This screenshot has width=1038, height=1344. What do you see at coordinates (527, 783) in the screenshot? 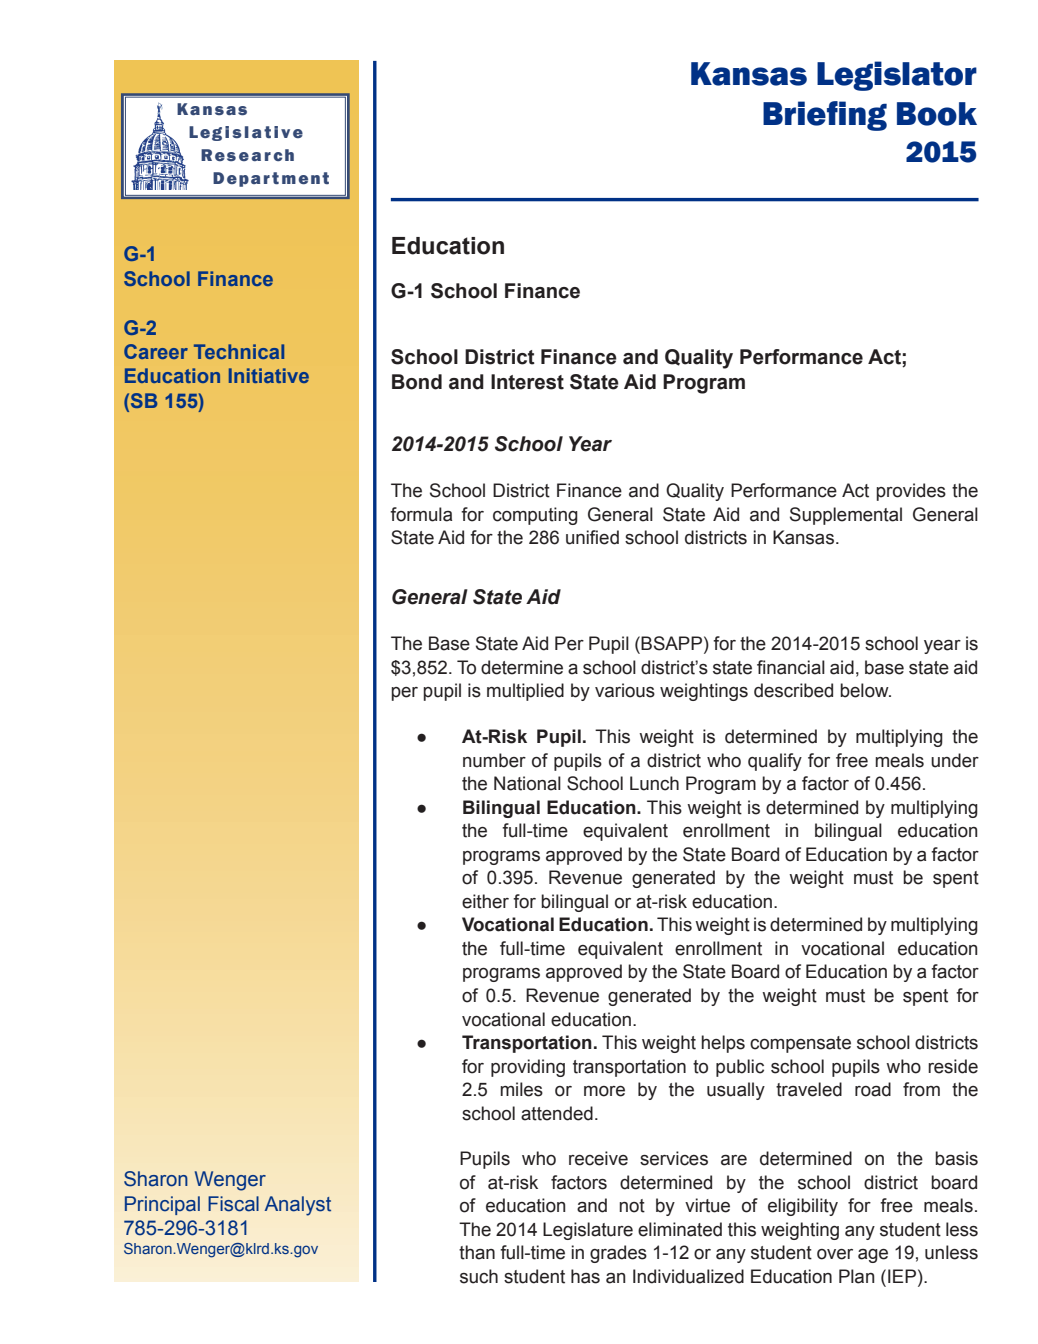
I see `National` at bounding box center [527, 783].
